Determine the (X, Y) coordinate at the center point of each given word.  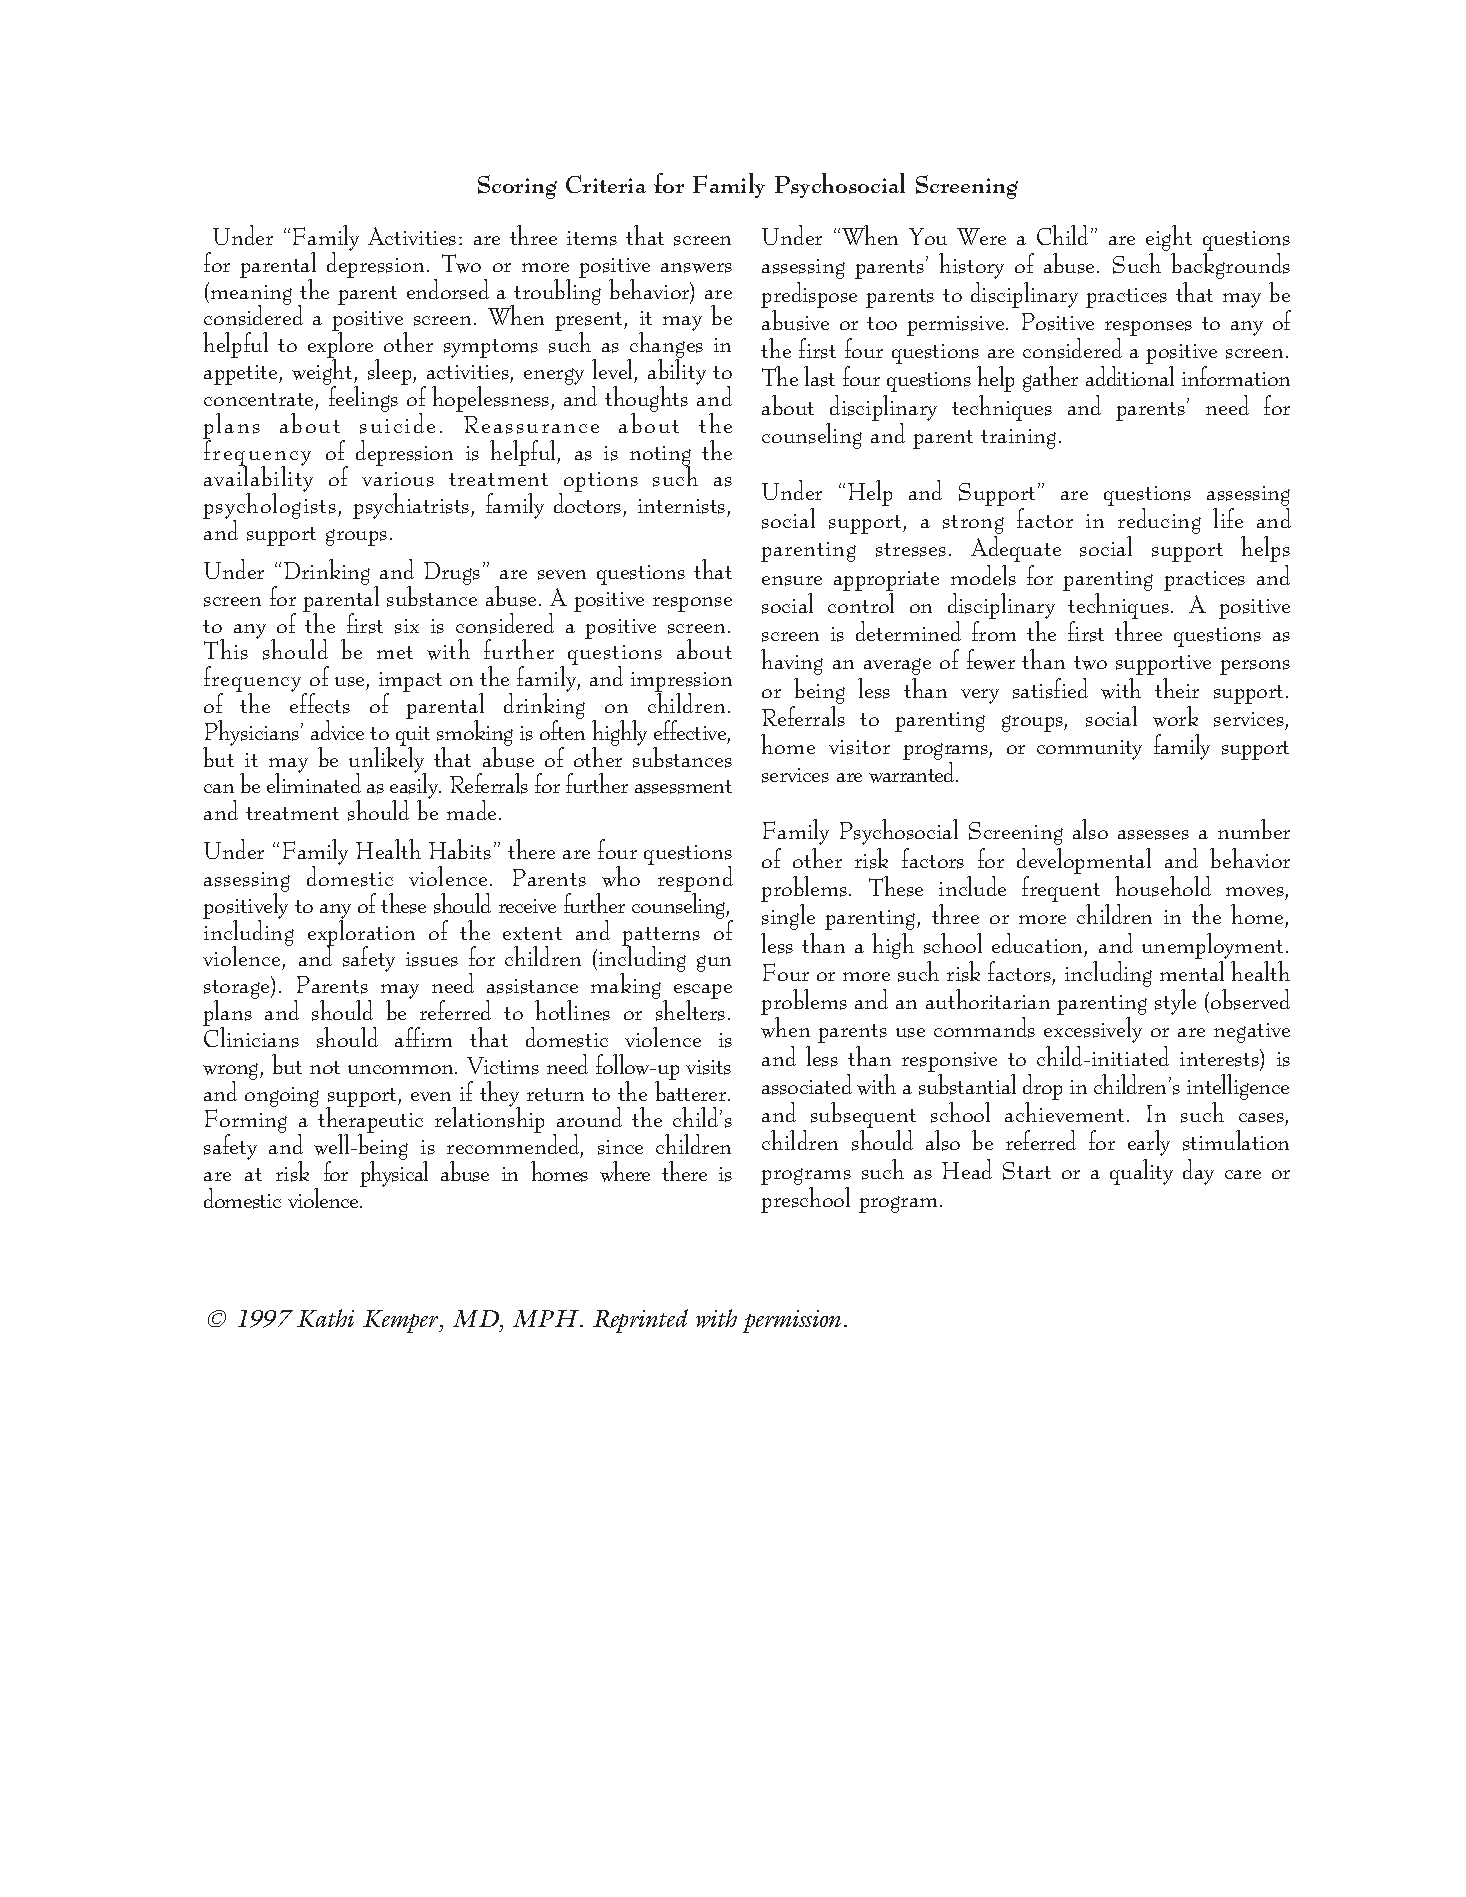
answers (696, 268)
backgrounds (1230, 266)
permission (792, 1321)
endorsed (448, 289)
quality (1141, 1172)
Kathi (325, 1318)
